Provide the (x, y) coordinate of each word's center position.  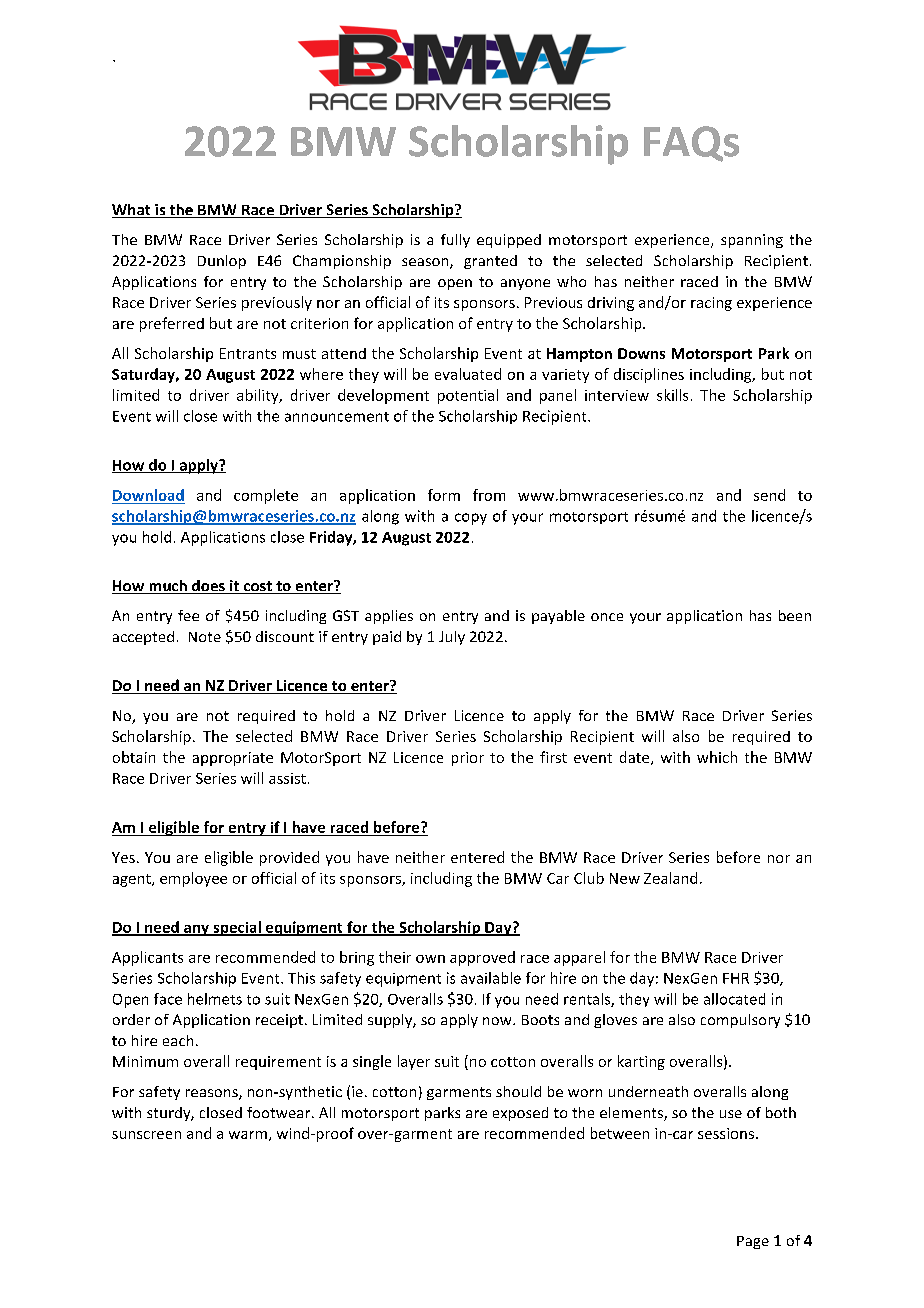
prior (468, 759)
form (444, 495)
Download (148, 495)
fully (455, 241)
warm (248, 1135)
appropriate (233, 759)
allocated (734, 999)
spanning (752, 241)
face (168, 999)
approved (482, 958)
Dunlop (222, 262)
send (769, 495)
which (717, 757)
